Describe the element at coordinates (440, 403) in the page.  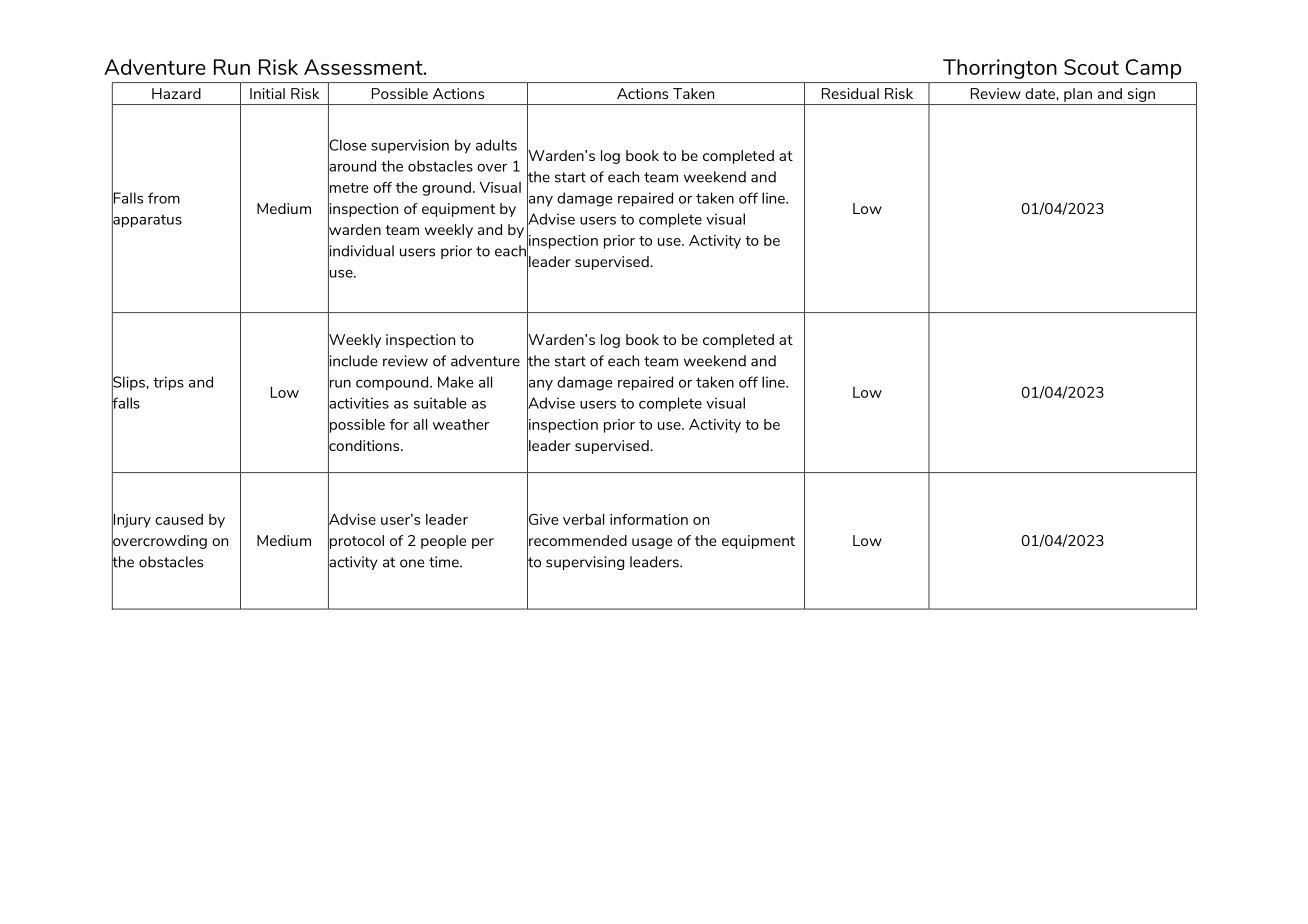
I see `suitable` at that location.
